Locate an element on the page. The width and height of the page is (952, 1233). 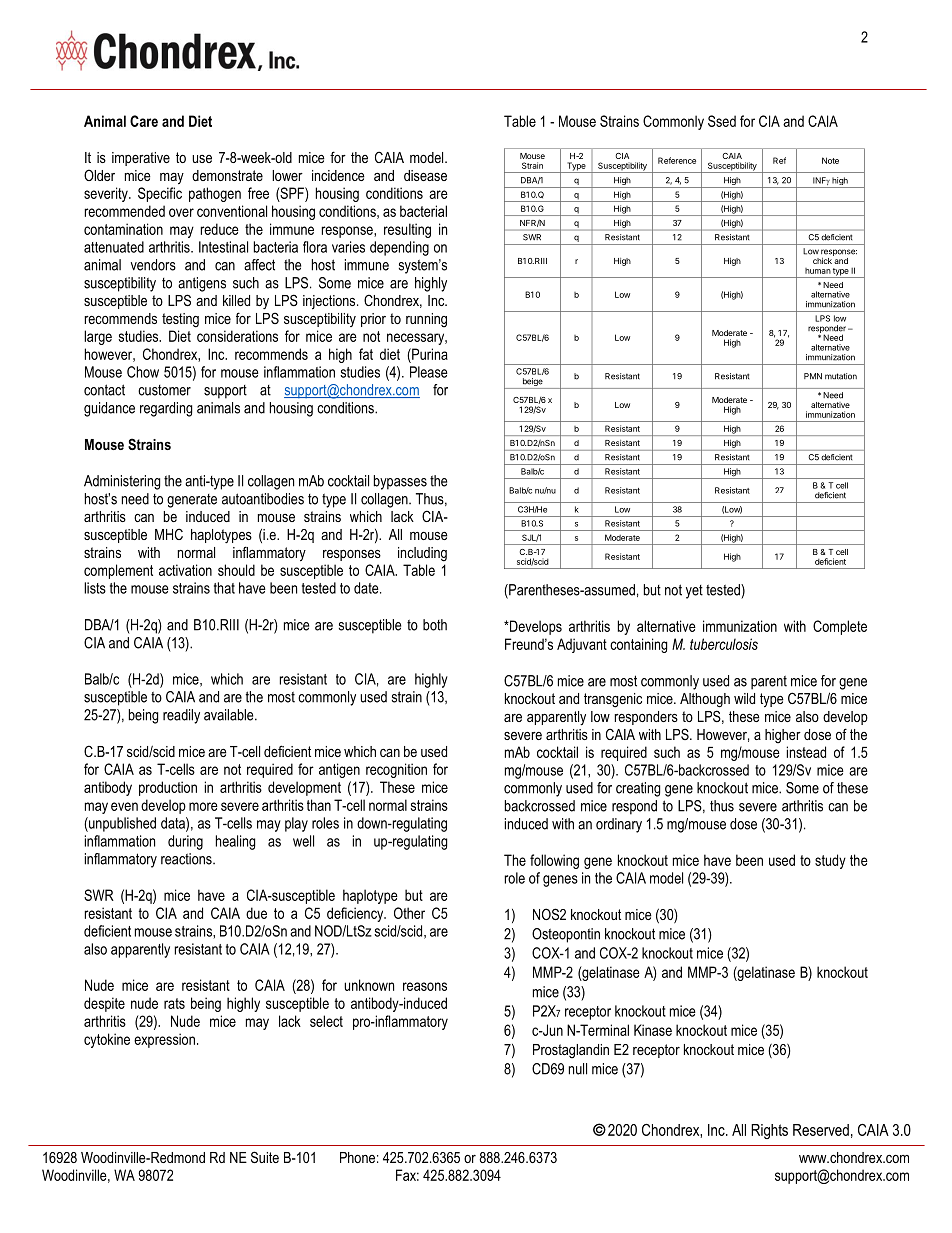
disease is located at coordinates (425, 175).
